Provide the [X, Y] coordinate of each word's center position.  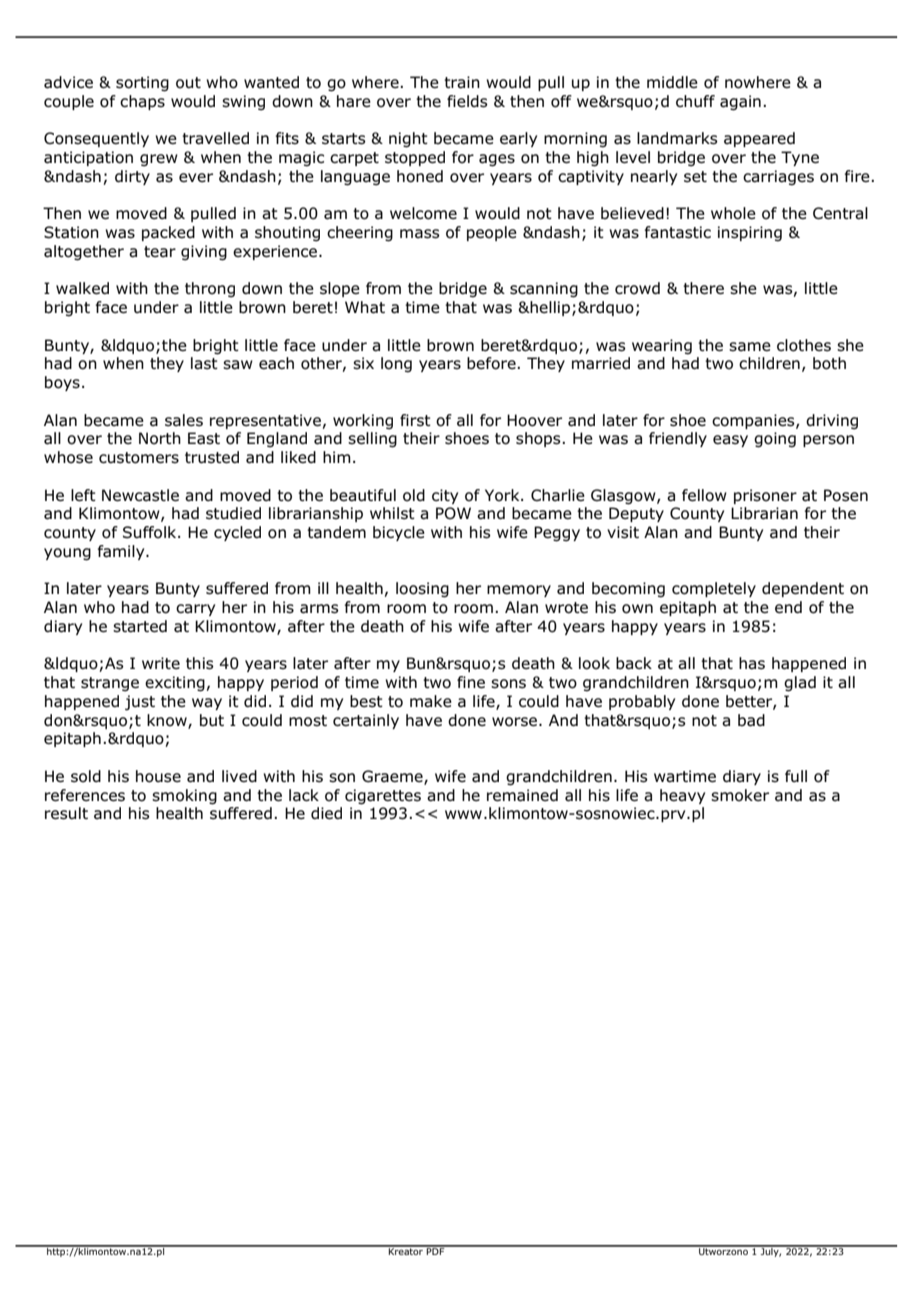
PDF [436, 1250]
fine [471, 682]
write [161, 663]
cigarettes [383, 797]
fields [467, 101]
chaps [142, 102]
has [752, 663]
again [740, 103]
